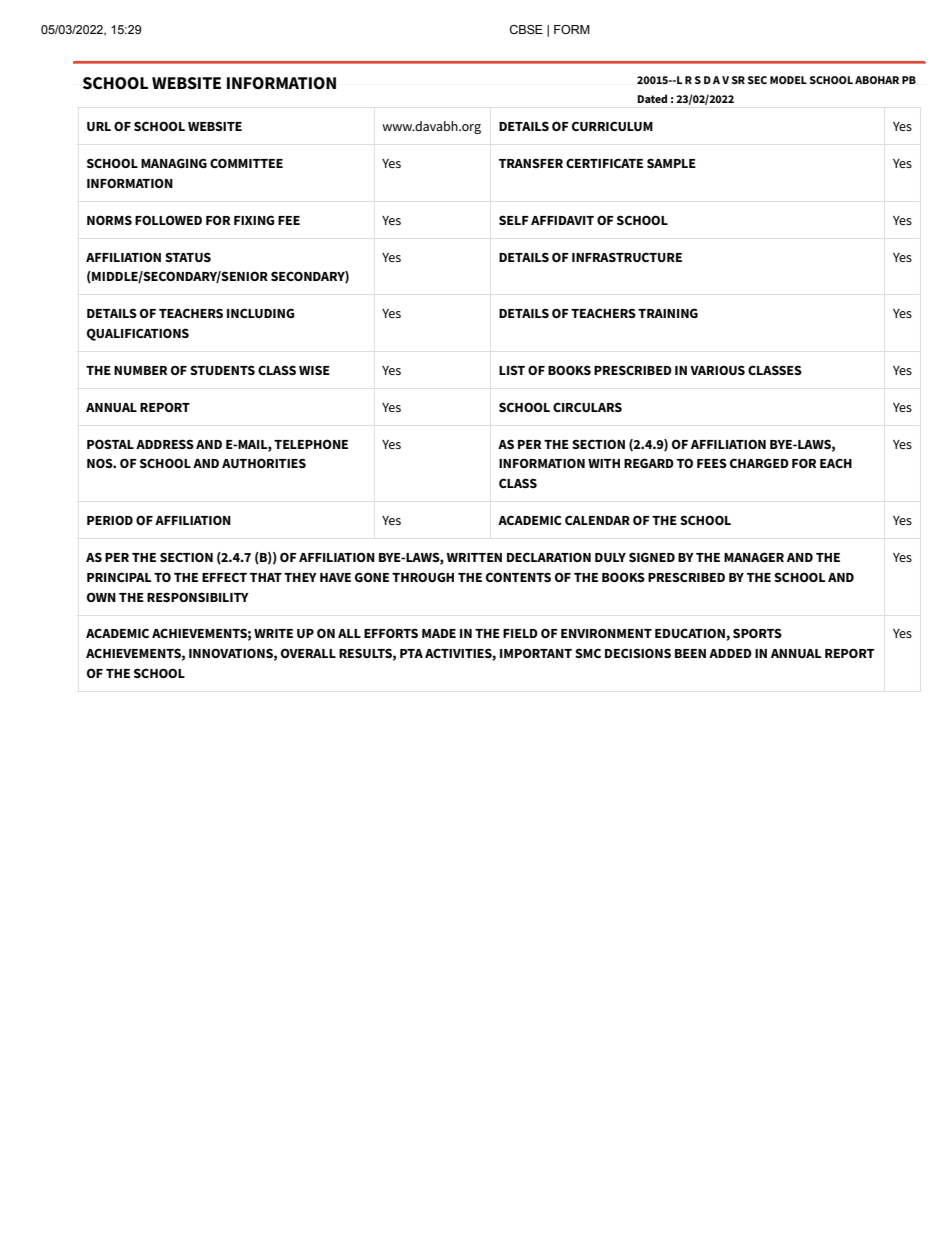 The image size is (952, 1235). I want to click on EDUCATION, so click(691, 634).
